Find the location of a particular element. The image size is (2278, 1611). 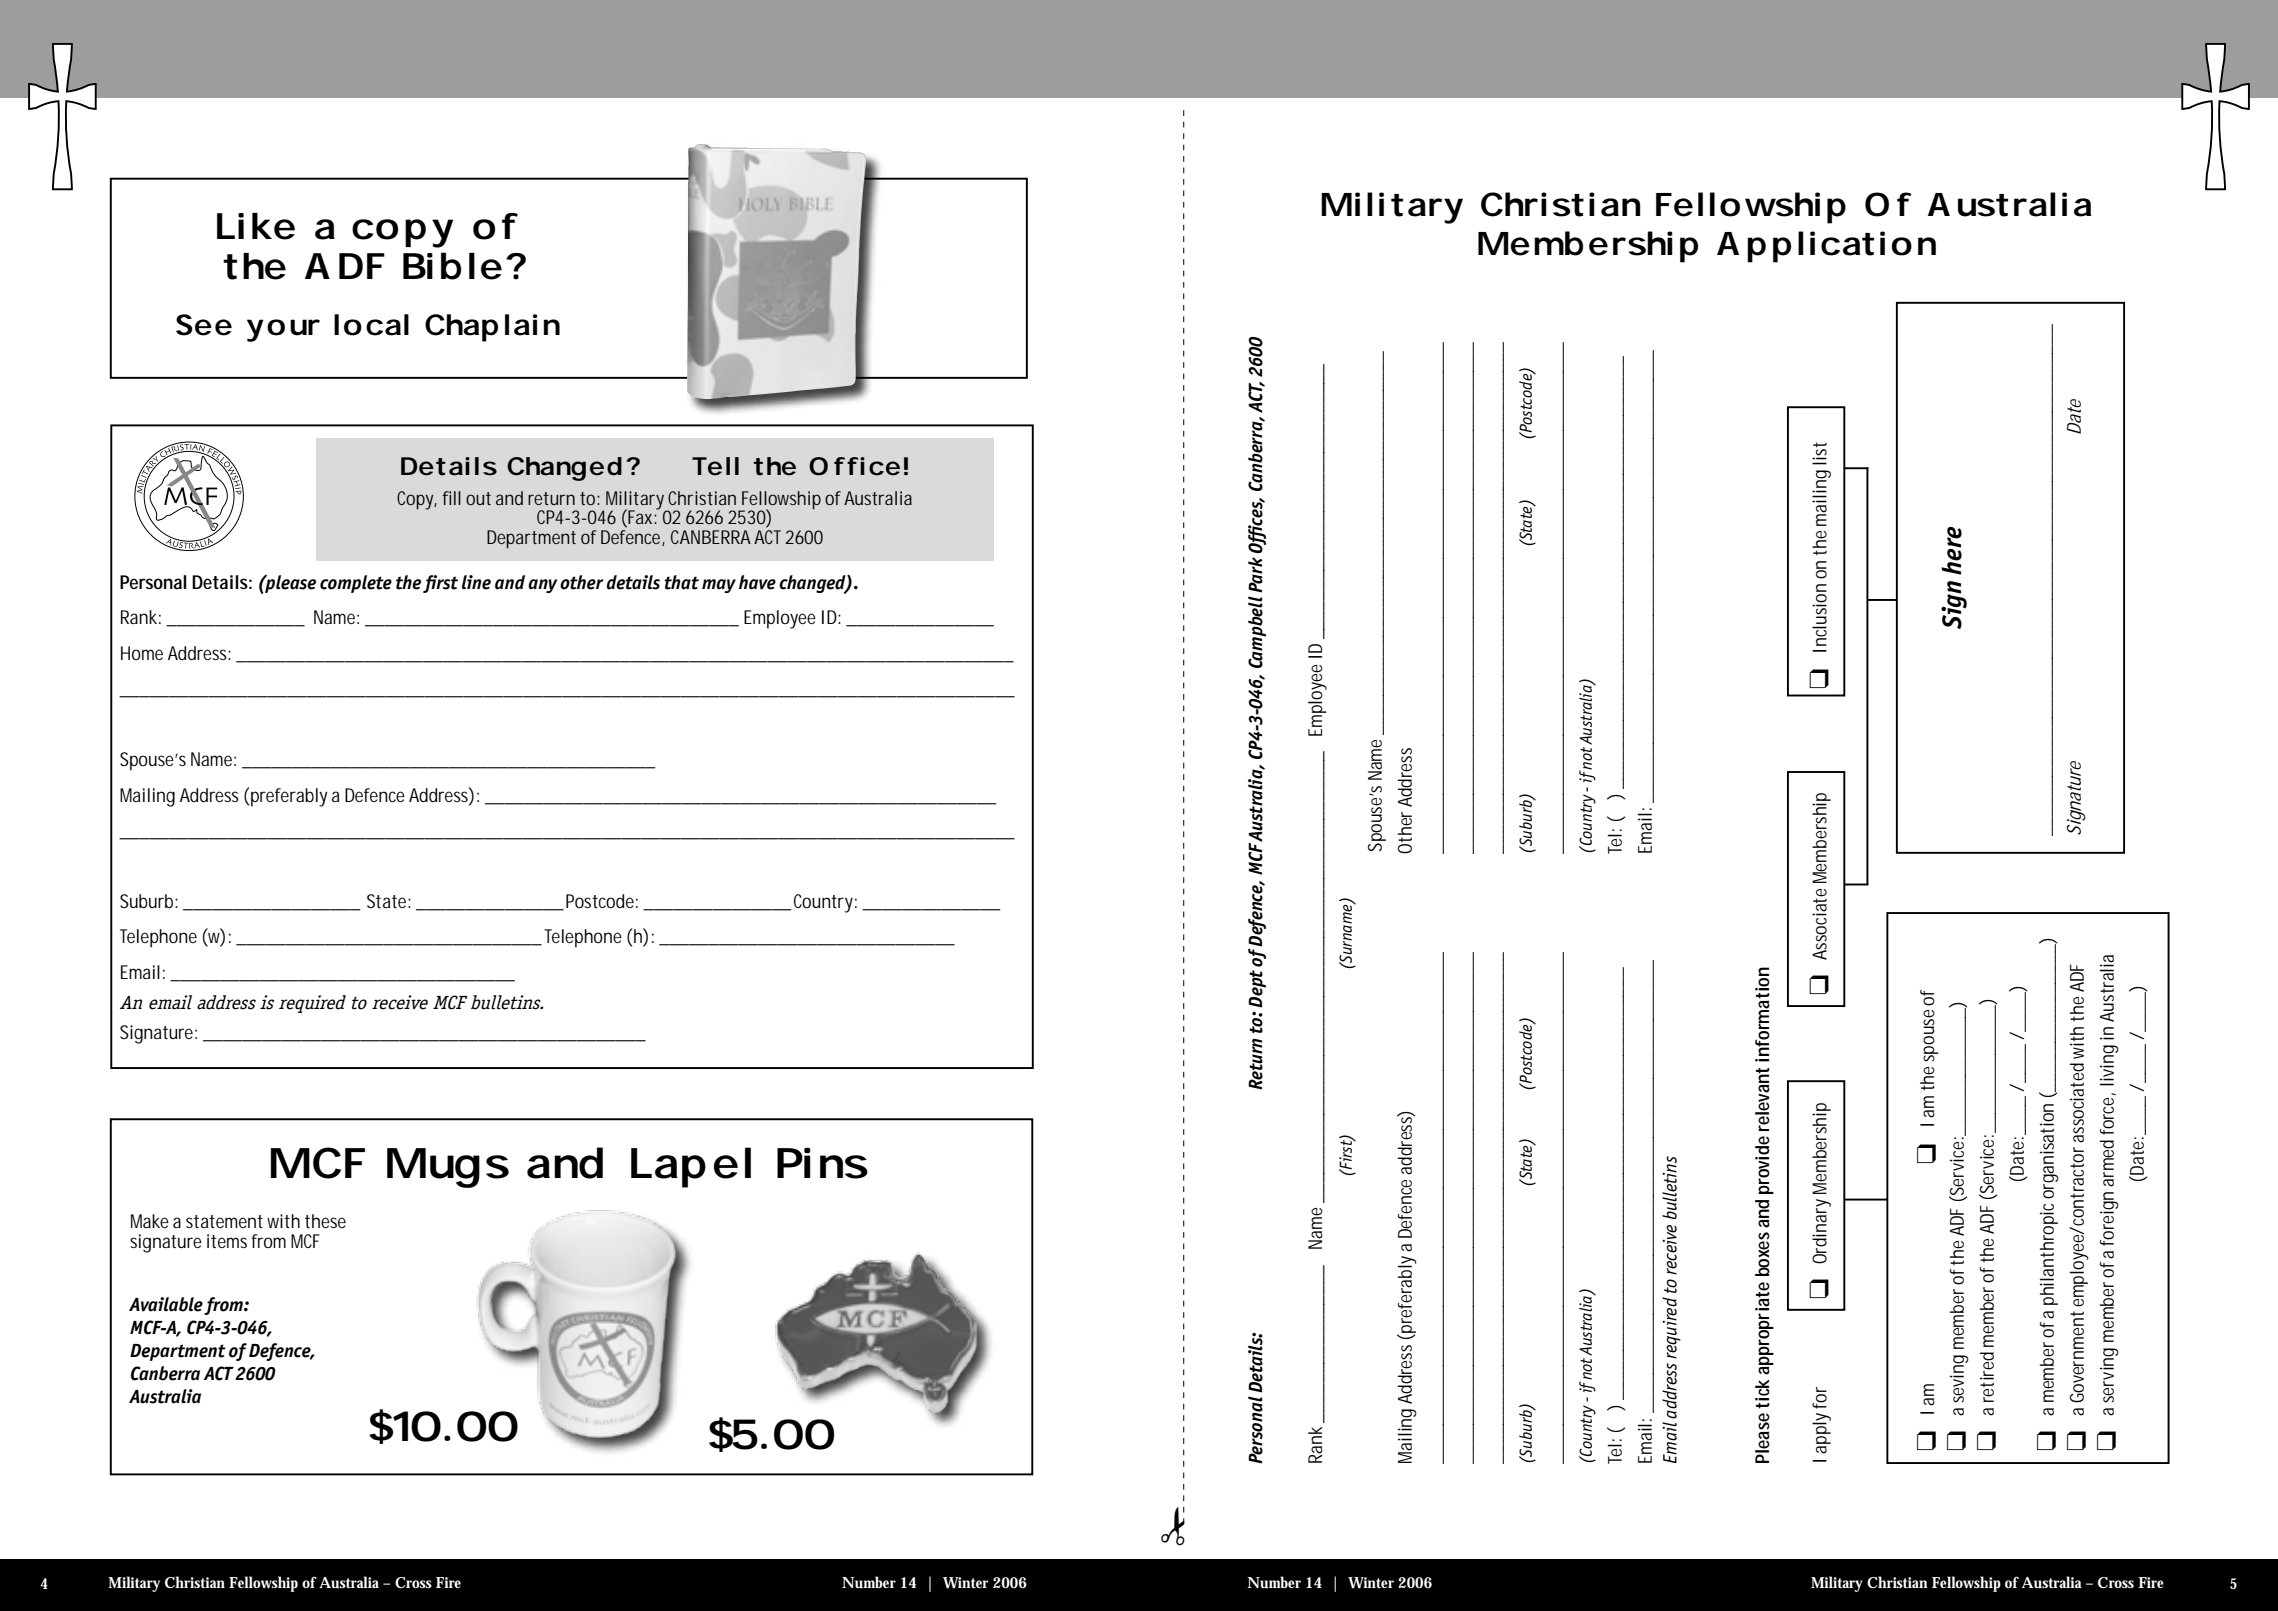

Lapel is located at coordinates (691, 1167).
